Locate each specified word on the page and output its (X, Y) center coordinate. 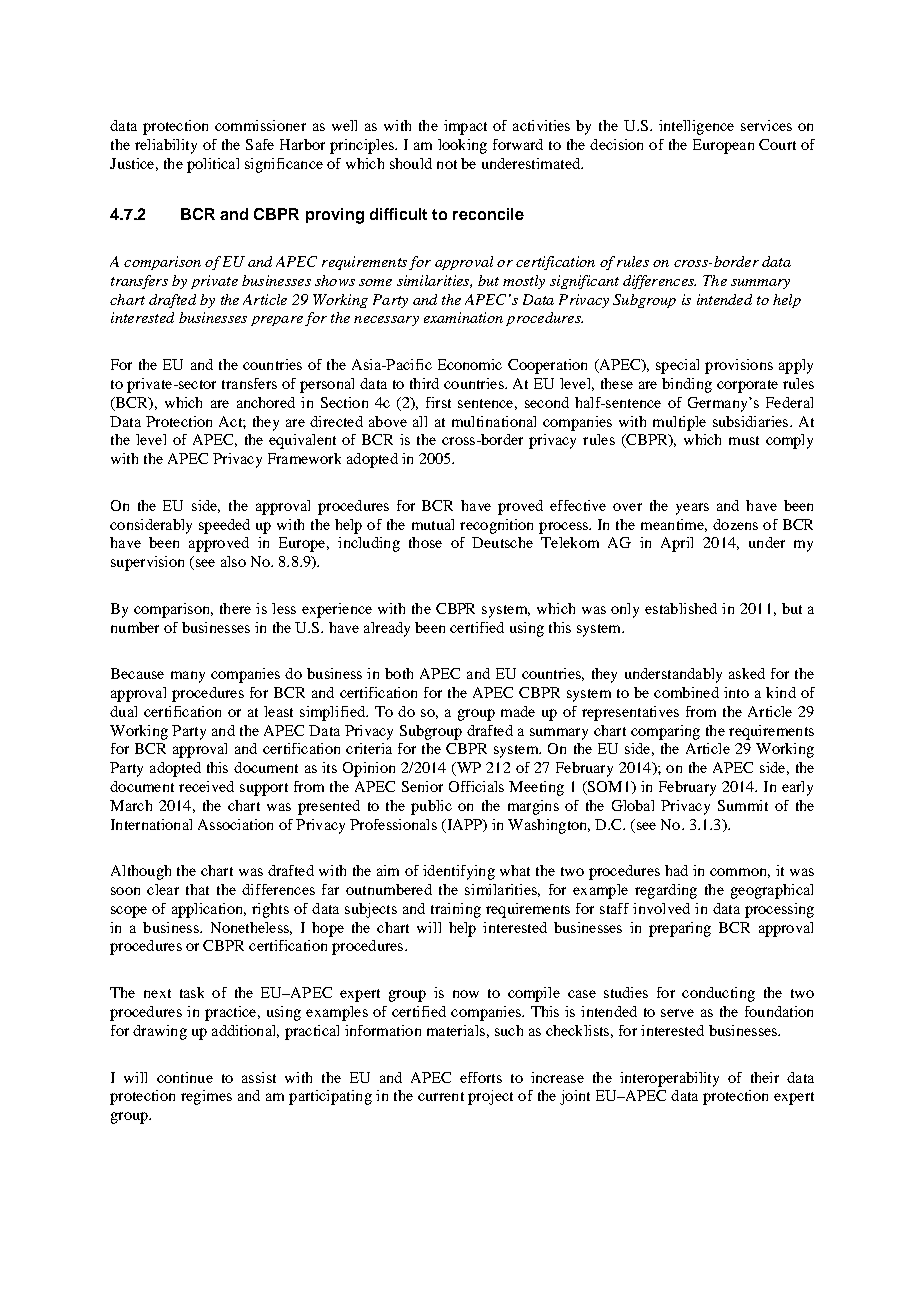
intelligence (696, 127)
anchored (266, 402)
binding (687, 385)
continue (185, 1077)
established (681, 608)
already (387, 629)
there (235, 608)
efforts (481, 1077)
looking (462, 146)
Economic (470, 364)
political (213, 165)
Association (235, 824)
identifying (459, 872)
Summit (743, 805)
